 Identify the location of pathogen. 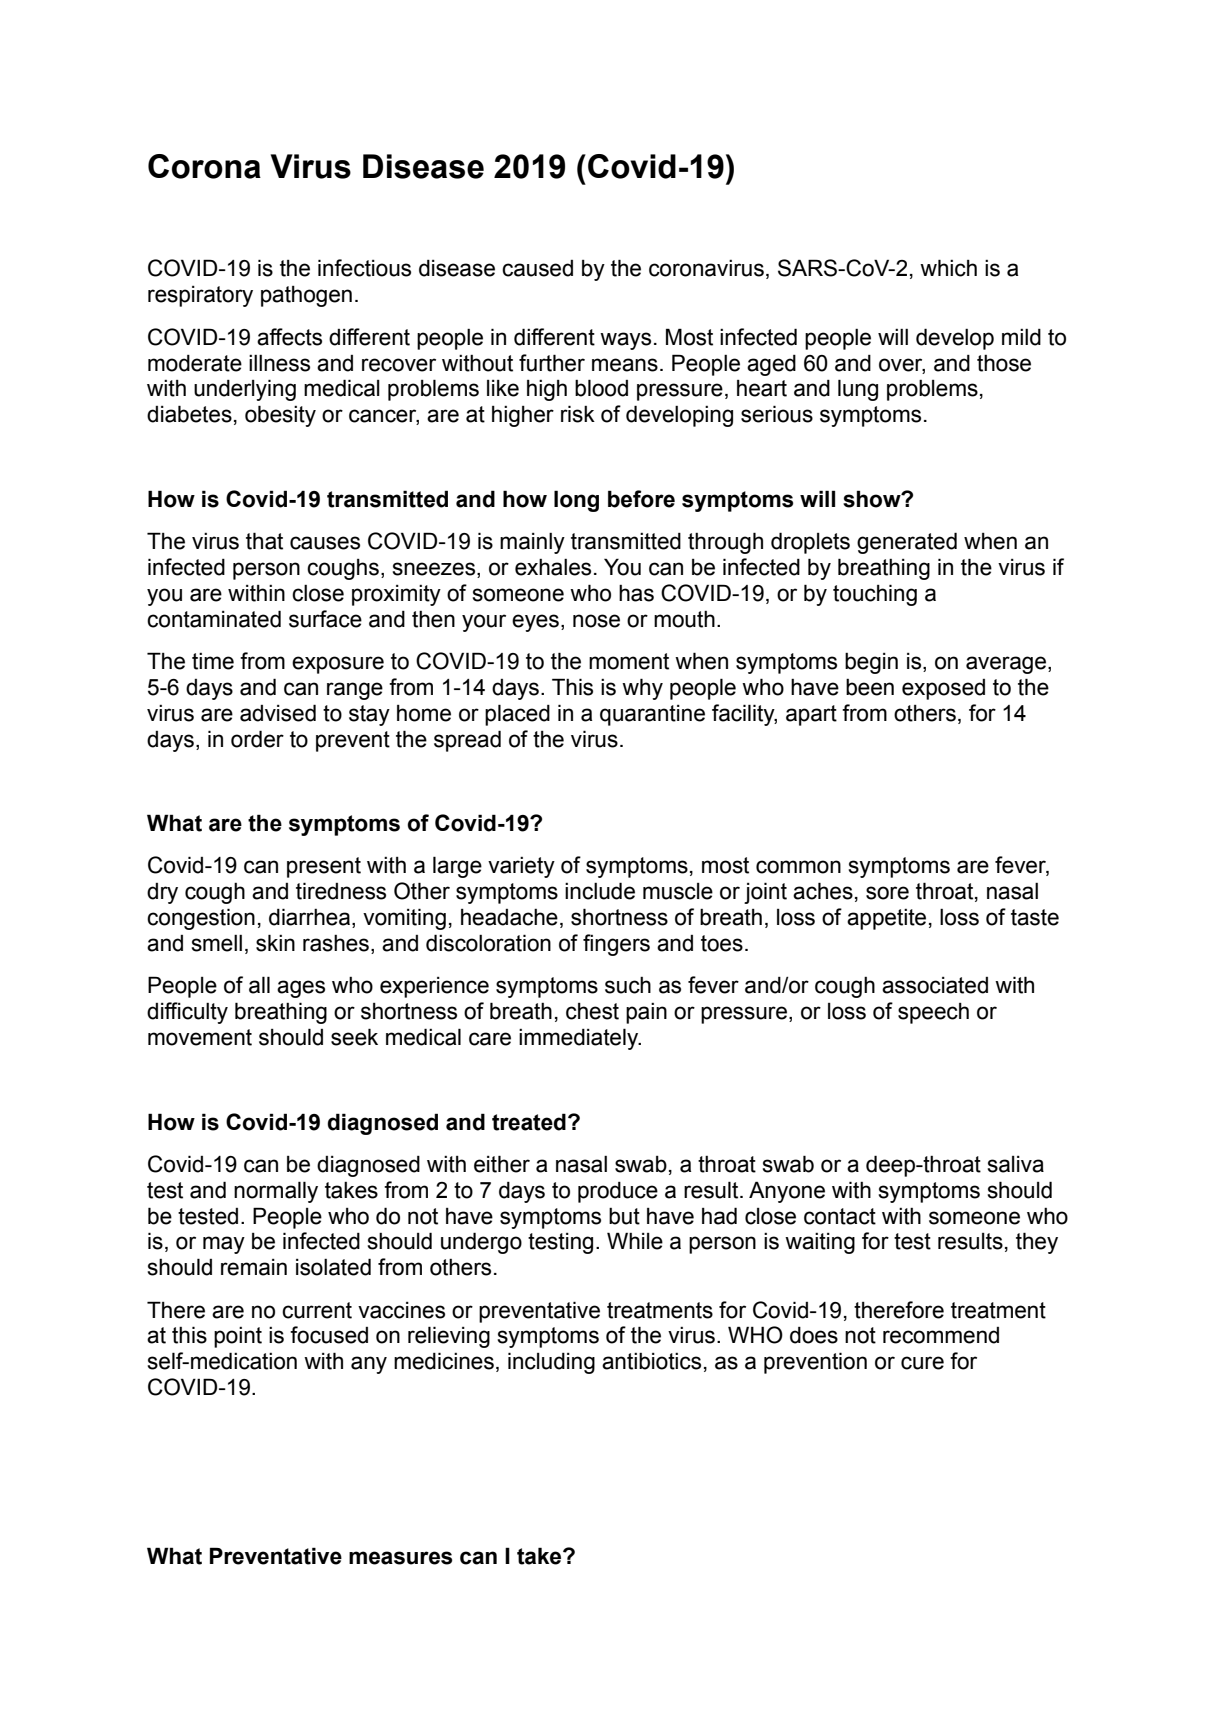
(306, 296).
